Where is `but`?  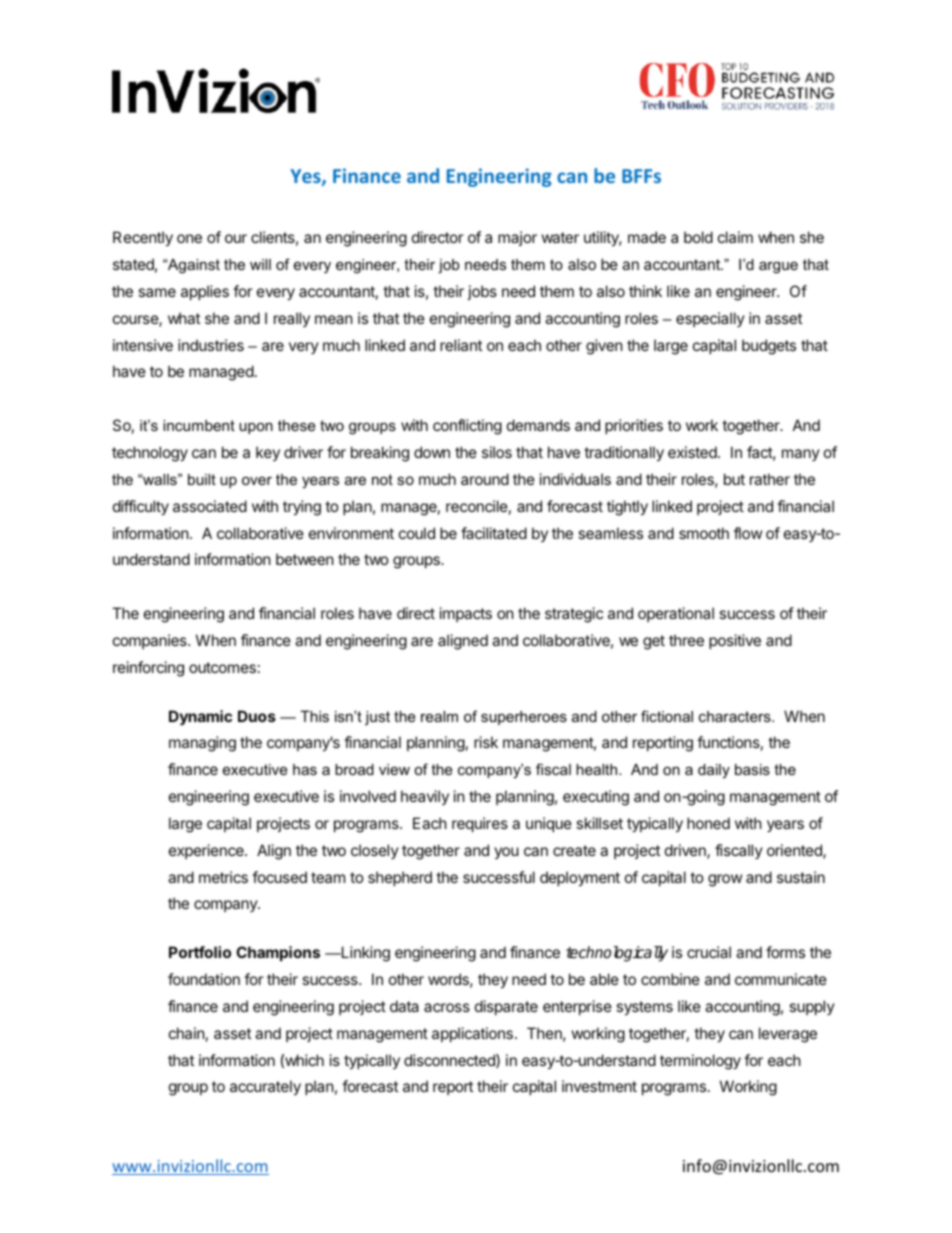 but is located at coordinates (734, 479).
